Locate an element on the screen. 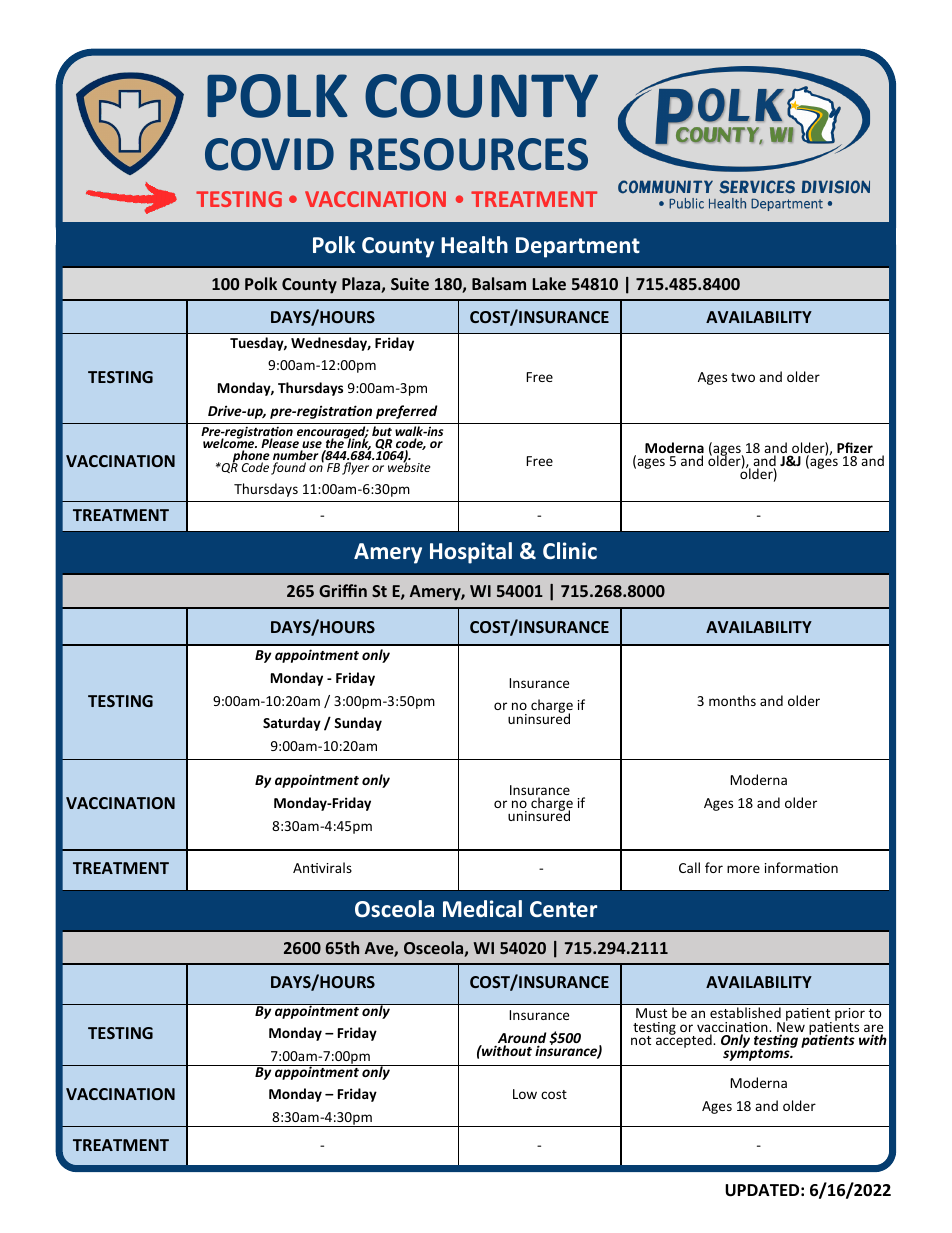  Around is located at coordinates (520, 1039).
